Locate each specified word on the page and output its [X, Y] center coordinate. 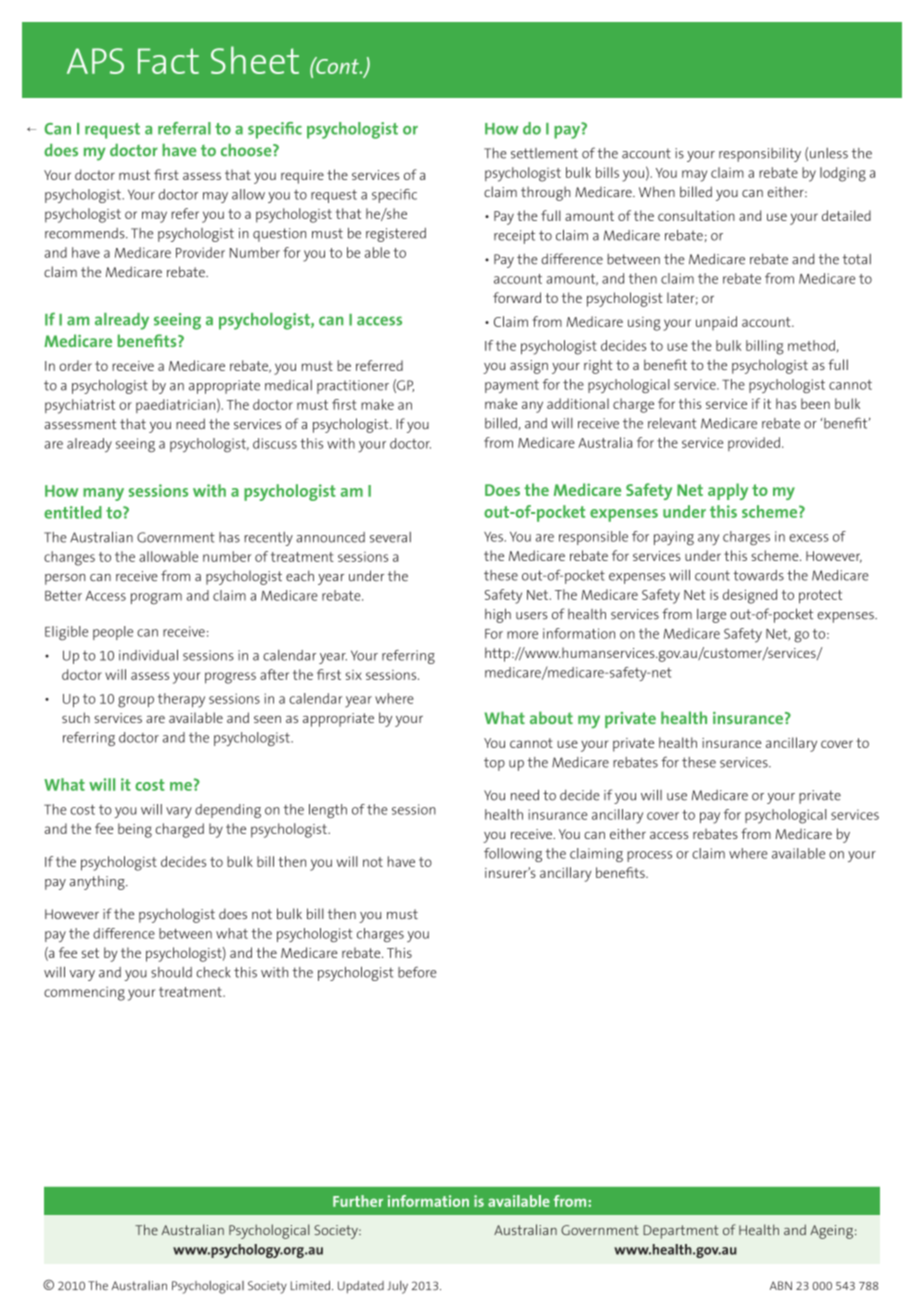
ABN [781, 1285]
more [522, 635]
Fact [168, 61]
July [397, 1287]
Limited [310, 1285]
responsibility [760, 155]
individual [148, 655]
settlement [544, 153]
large [711, 616]
